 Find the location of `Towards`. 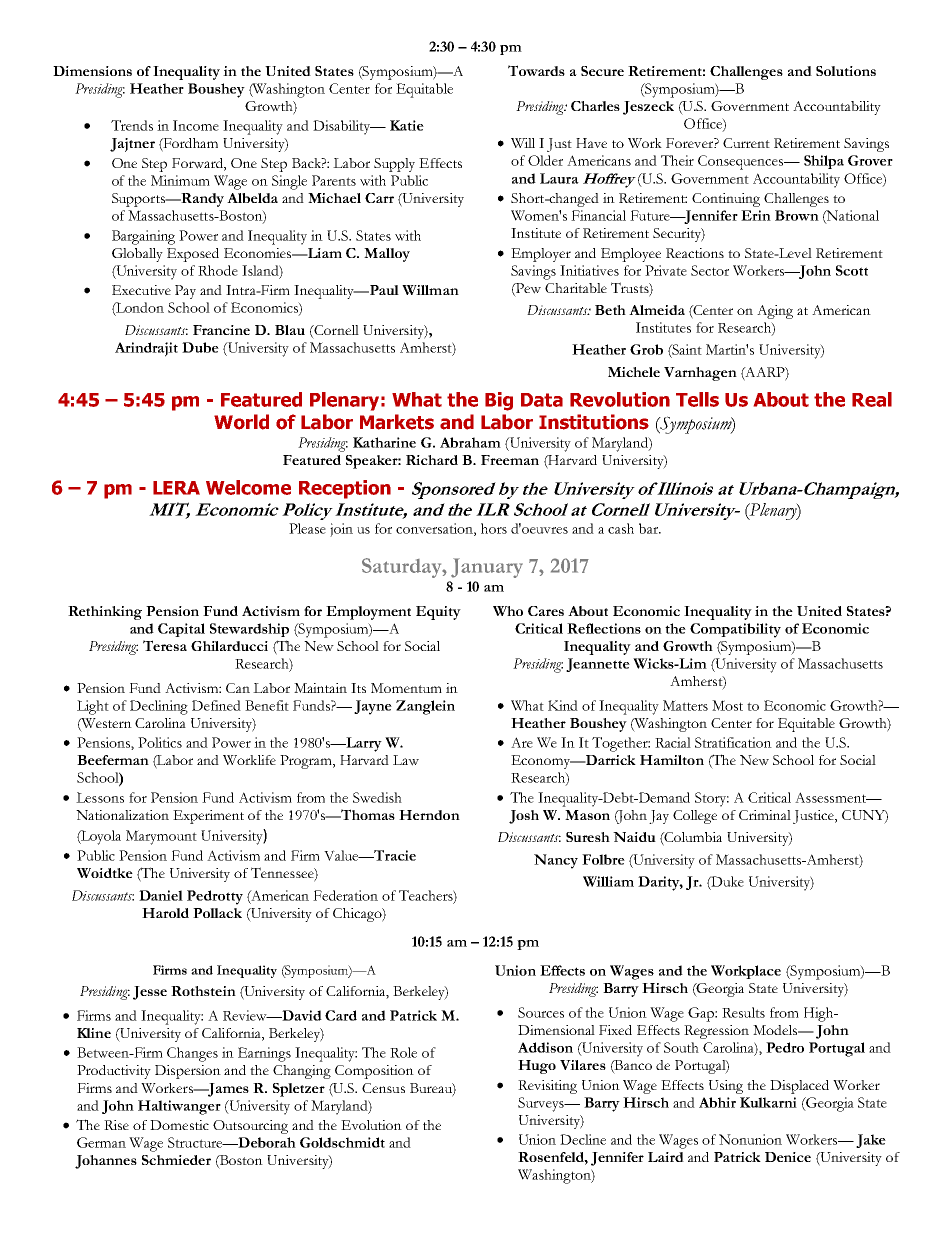

Towards is located at coordinates (536, 70).
